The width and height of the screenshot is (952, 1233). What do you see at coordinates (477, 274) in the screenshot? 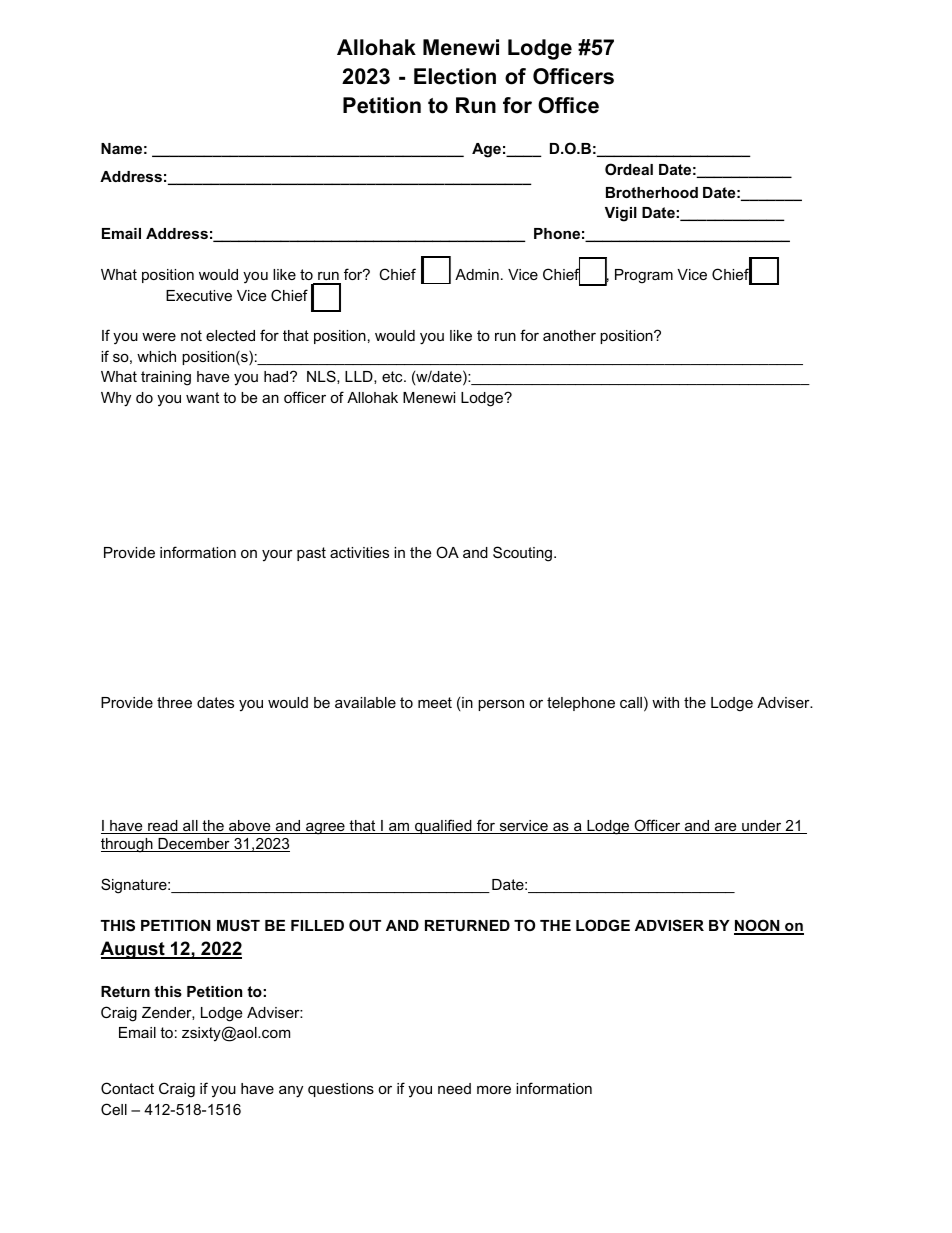
I see `Admin` at bounding box center [477, 274].
